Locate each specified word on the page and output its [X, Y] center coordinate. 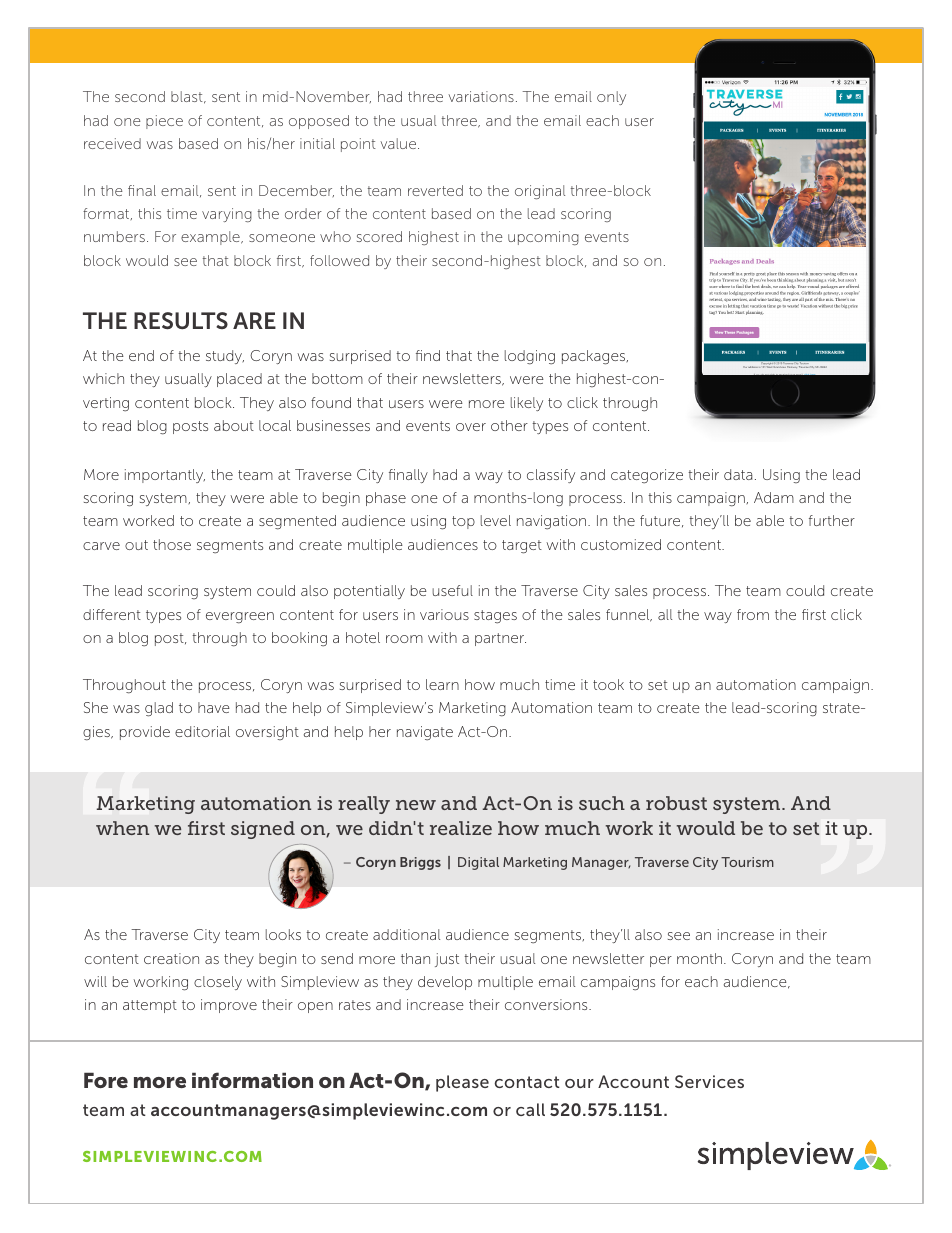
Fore [106, 1080]
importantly [165, 476]
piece [164, 122]
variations [481, 96]
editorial [202, 731]
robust [676, 803]
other [509, 425]
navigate [425, 733]
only [611, 98]
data [738, 474]
